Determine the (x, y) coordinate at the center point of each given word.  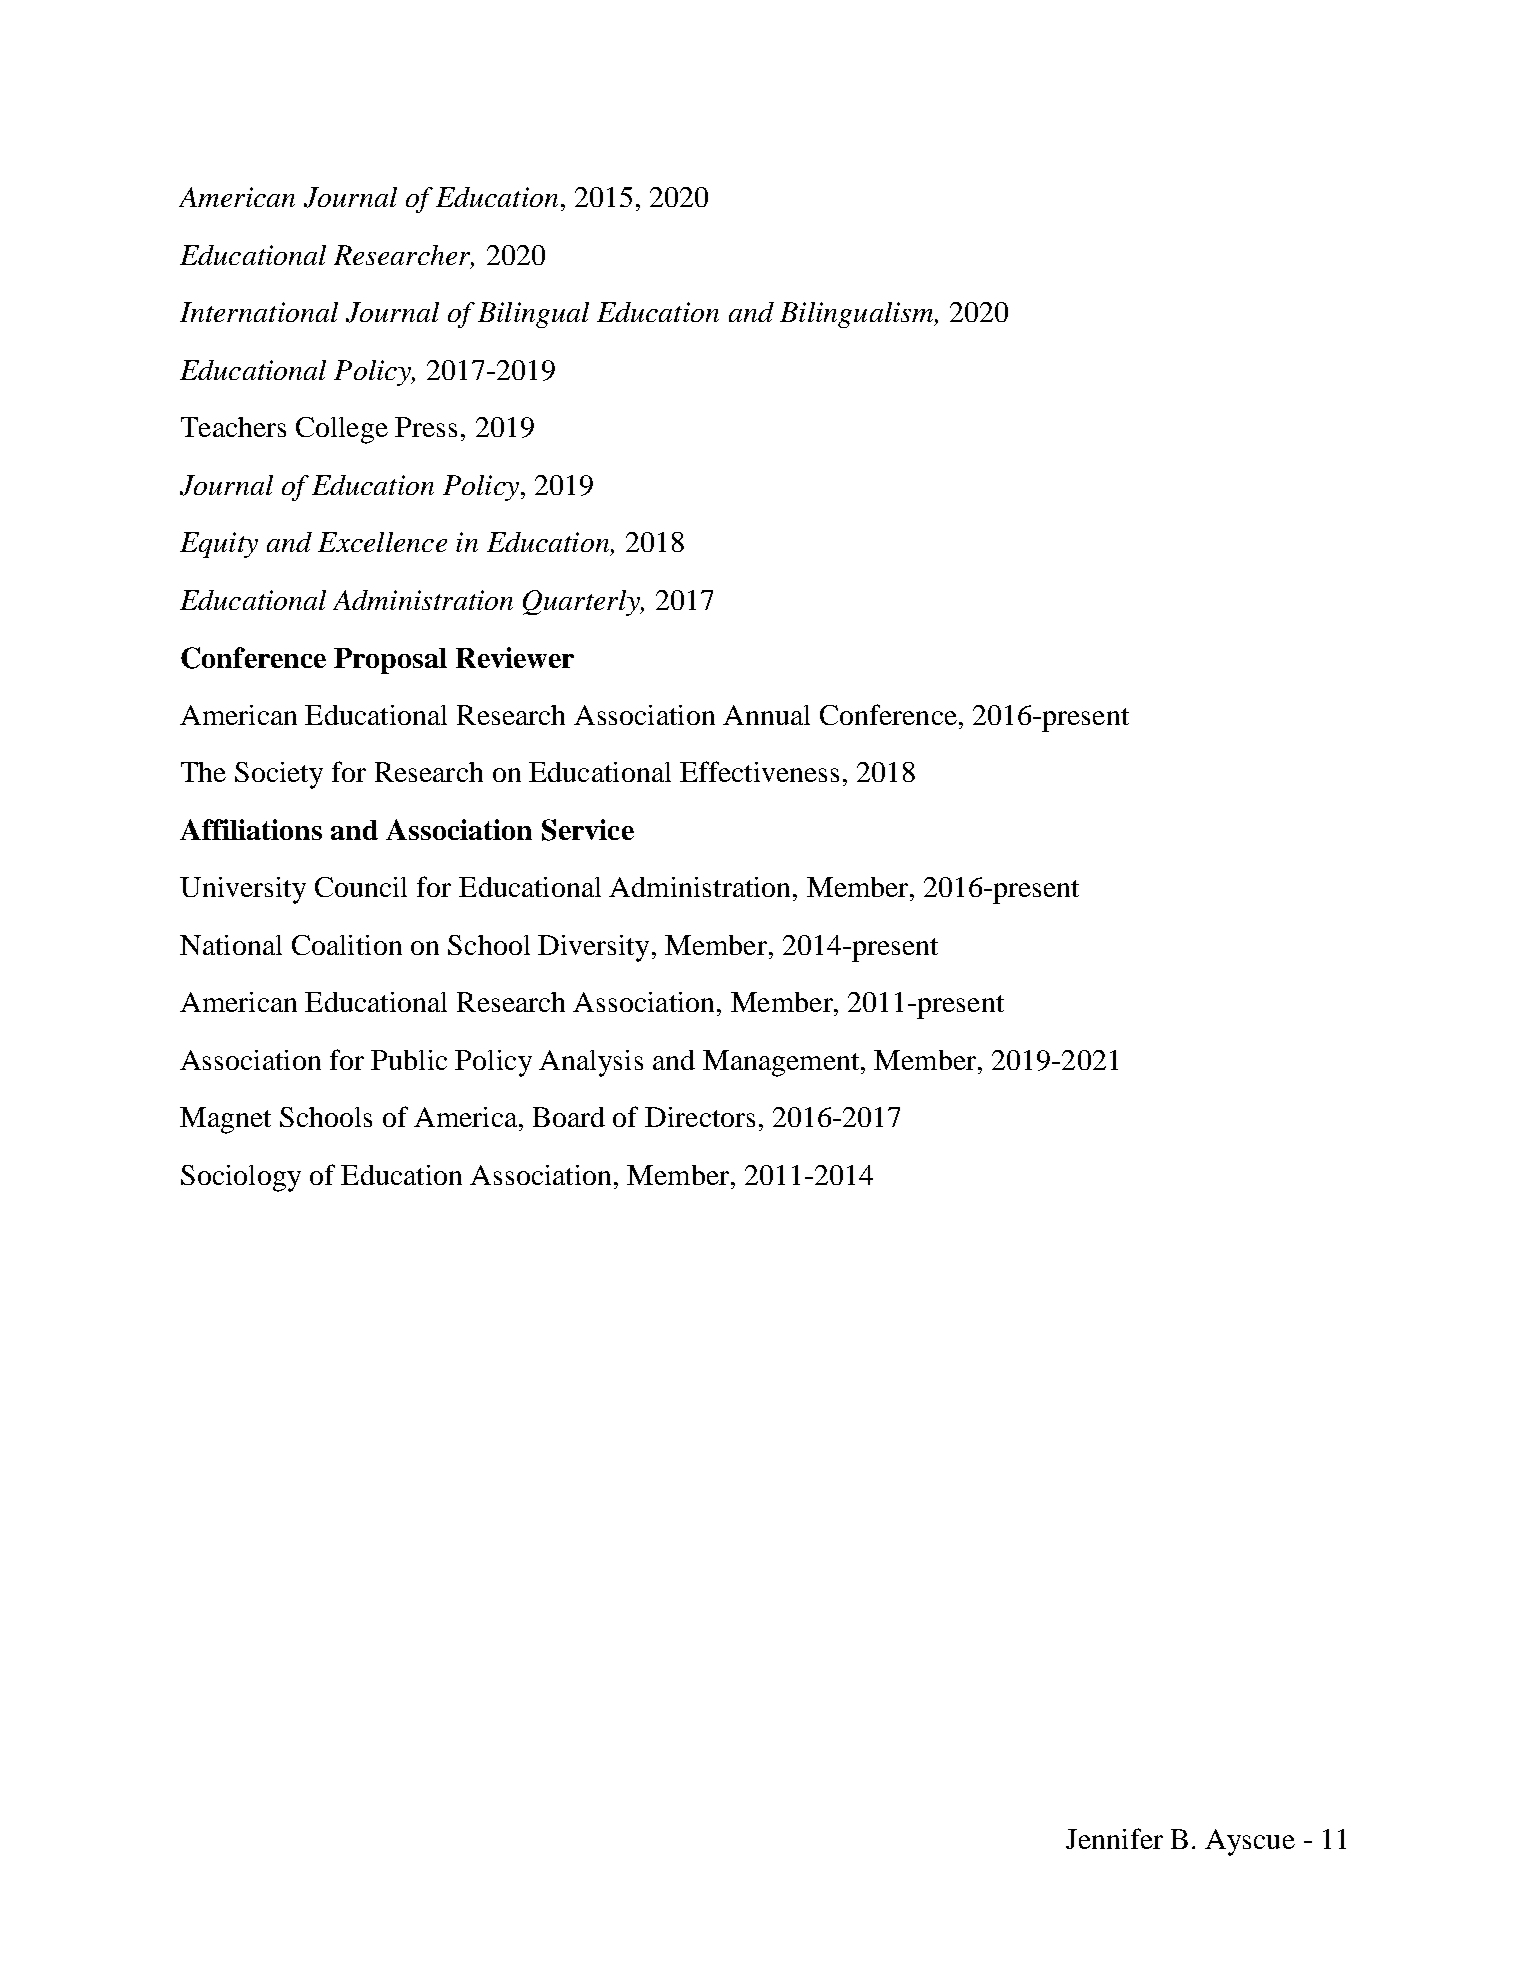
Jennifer (1114, 1838)
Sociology (241, 1178)
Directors (700, 1117)
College (342, 430)
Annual (766, 715)
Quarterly (582, 603)
